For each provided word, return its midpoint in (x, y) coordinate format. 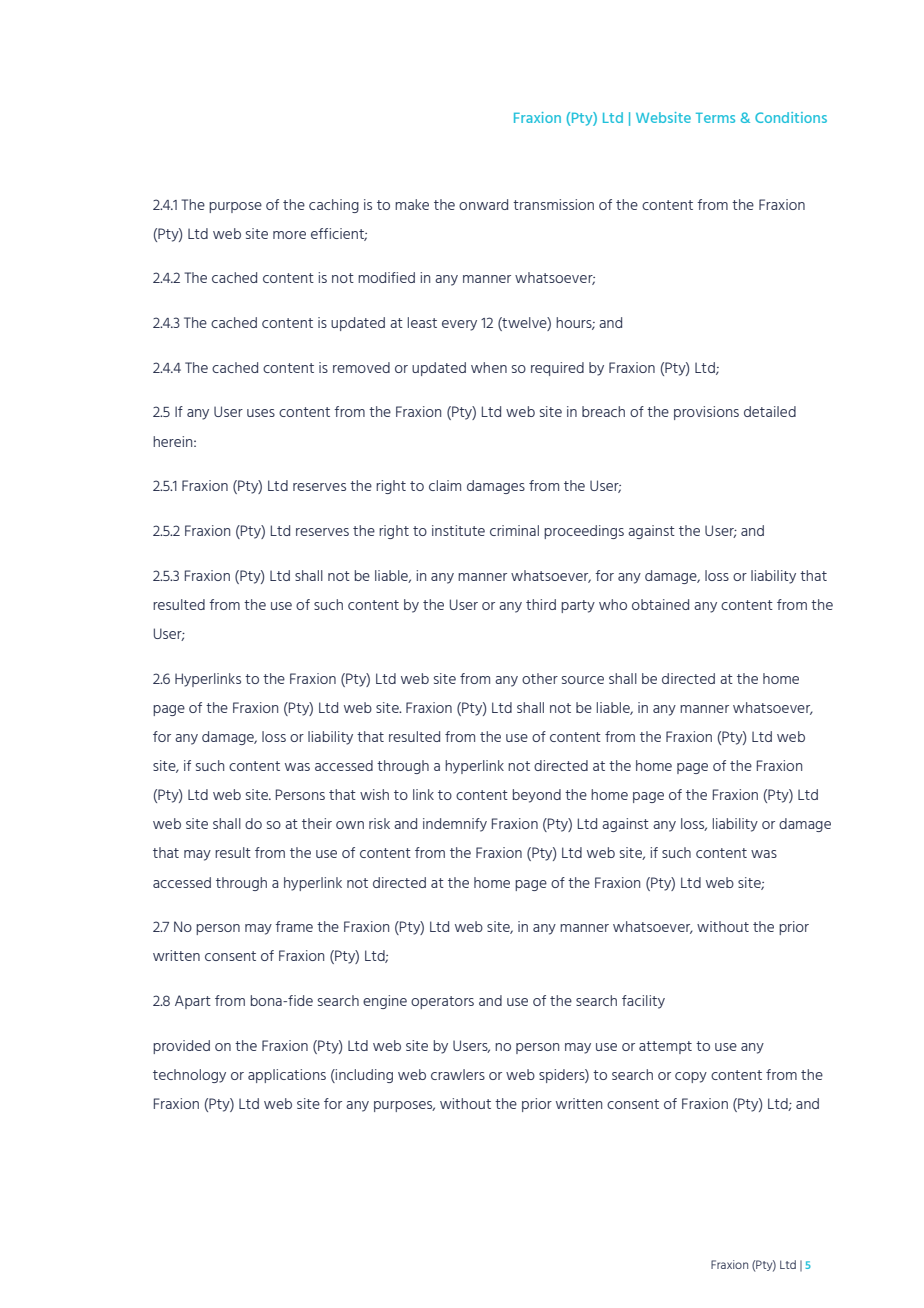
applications (287, 1076)
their (317, 823)
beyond (537, 796)
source (583, 680)
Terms (715, 118)
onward (483, 204)
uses (261, 413)
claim (445, 485)
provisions (706, 413)
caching (334, 206)
